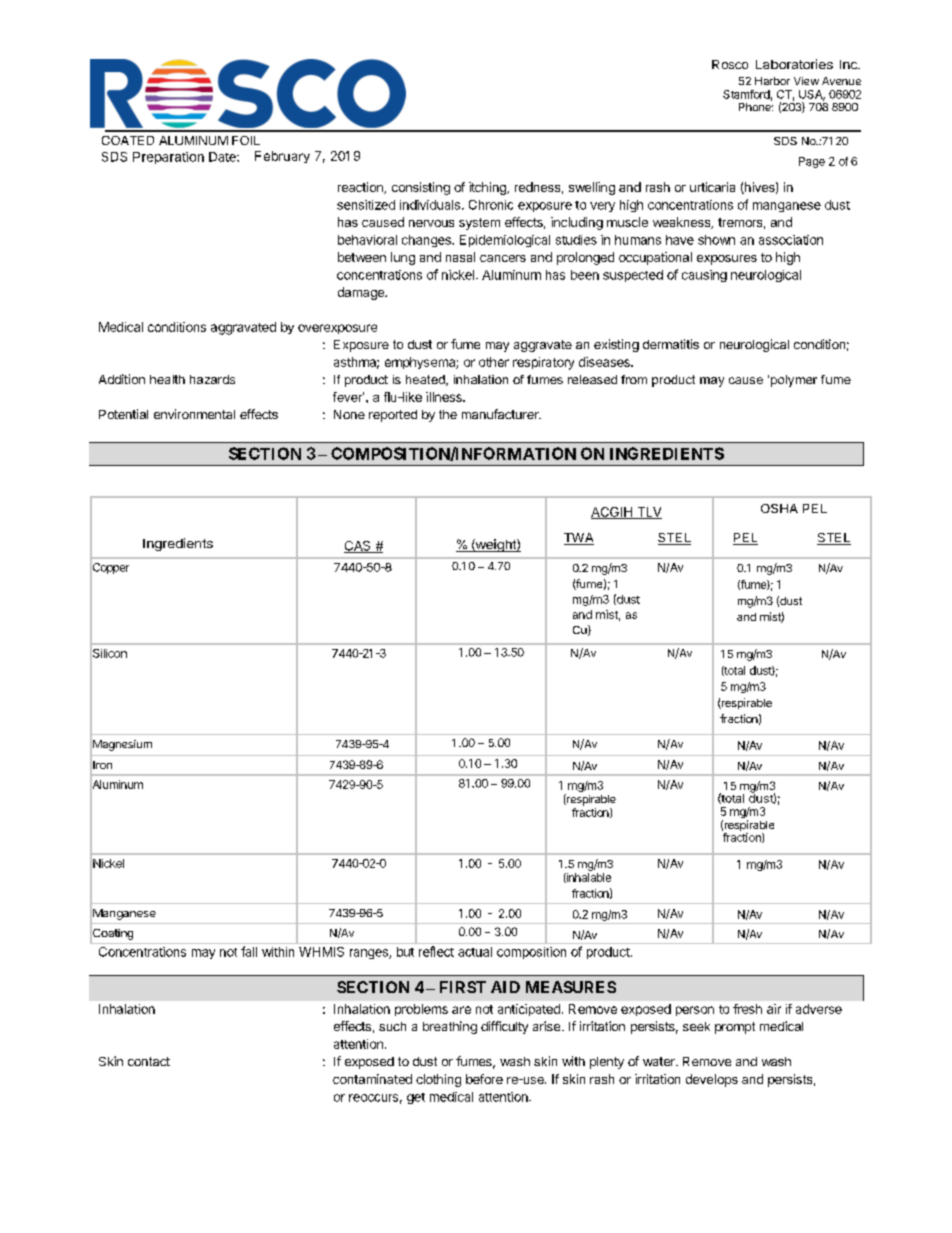  I want to click on CAS, so click(358, 547).
